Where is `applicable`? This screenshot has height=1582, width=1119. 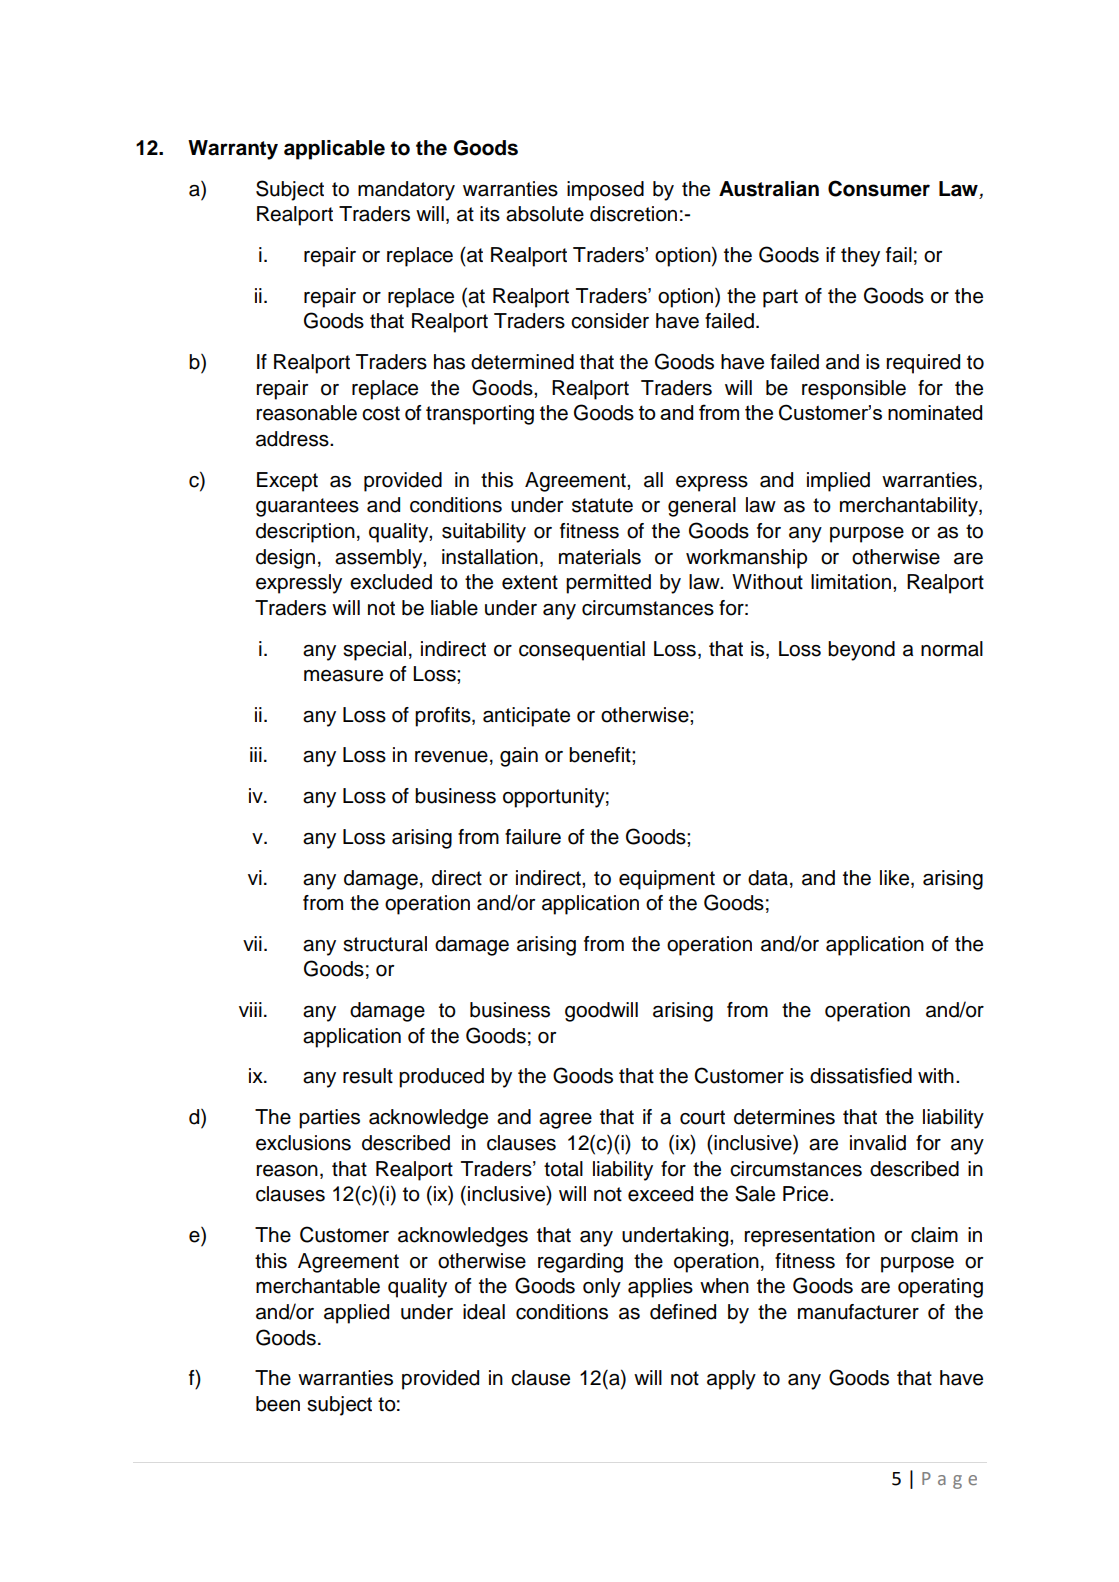 applicable is located at coordinates (334, 150).
